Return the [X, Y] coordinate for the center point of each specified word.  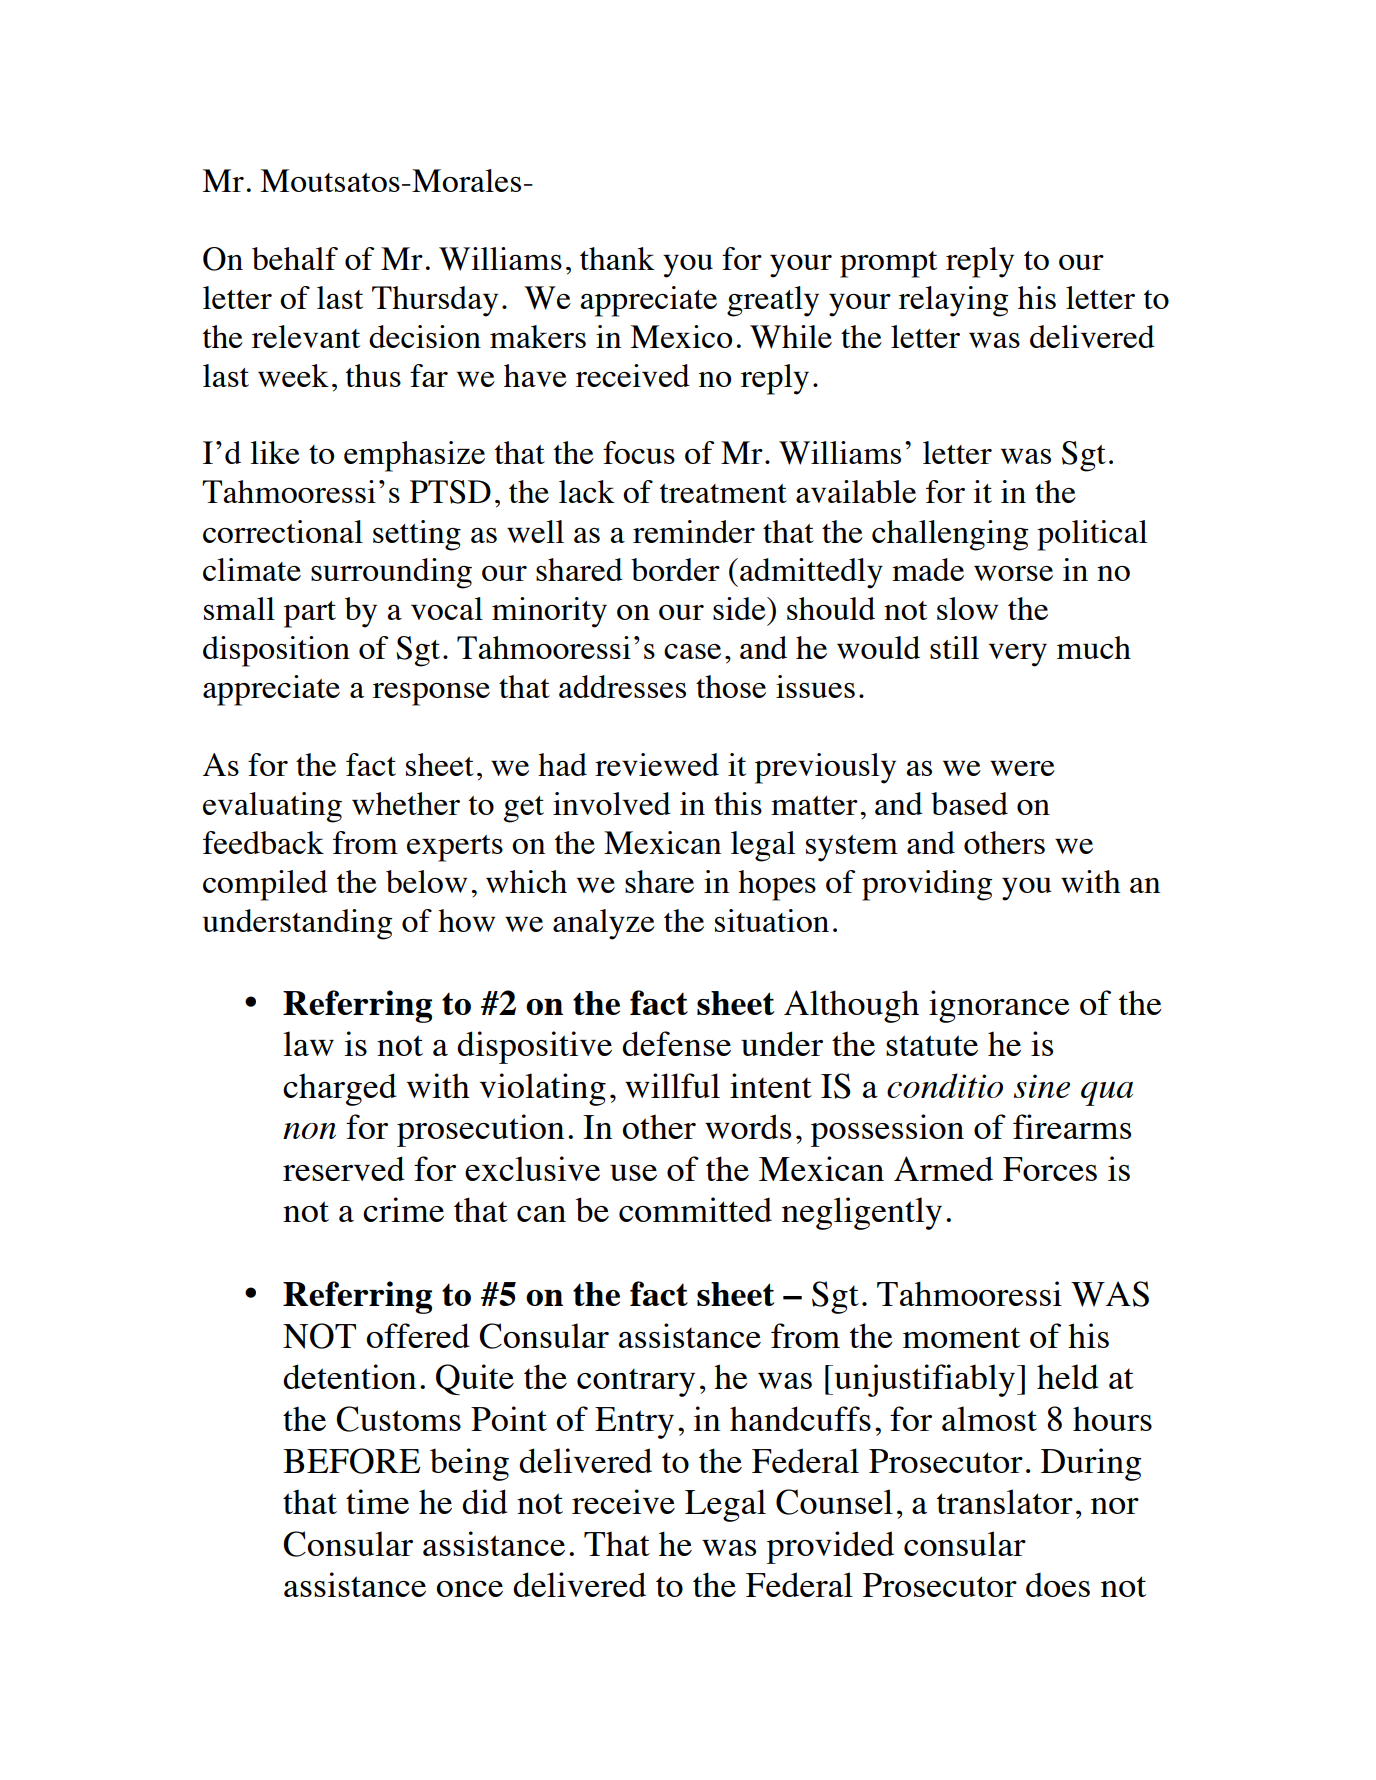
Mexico [681, 336]
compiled [265, 885]
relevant [306, 336]
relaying [953, 301]
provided [830, 1547]
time [377, 1501]
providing [927, 885]
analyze [604, 924]
